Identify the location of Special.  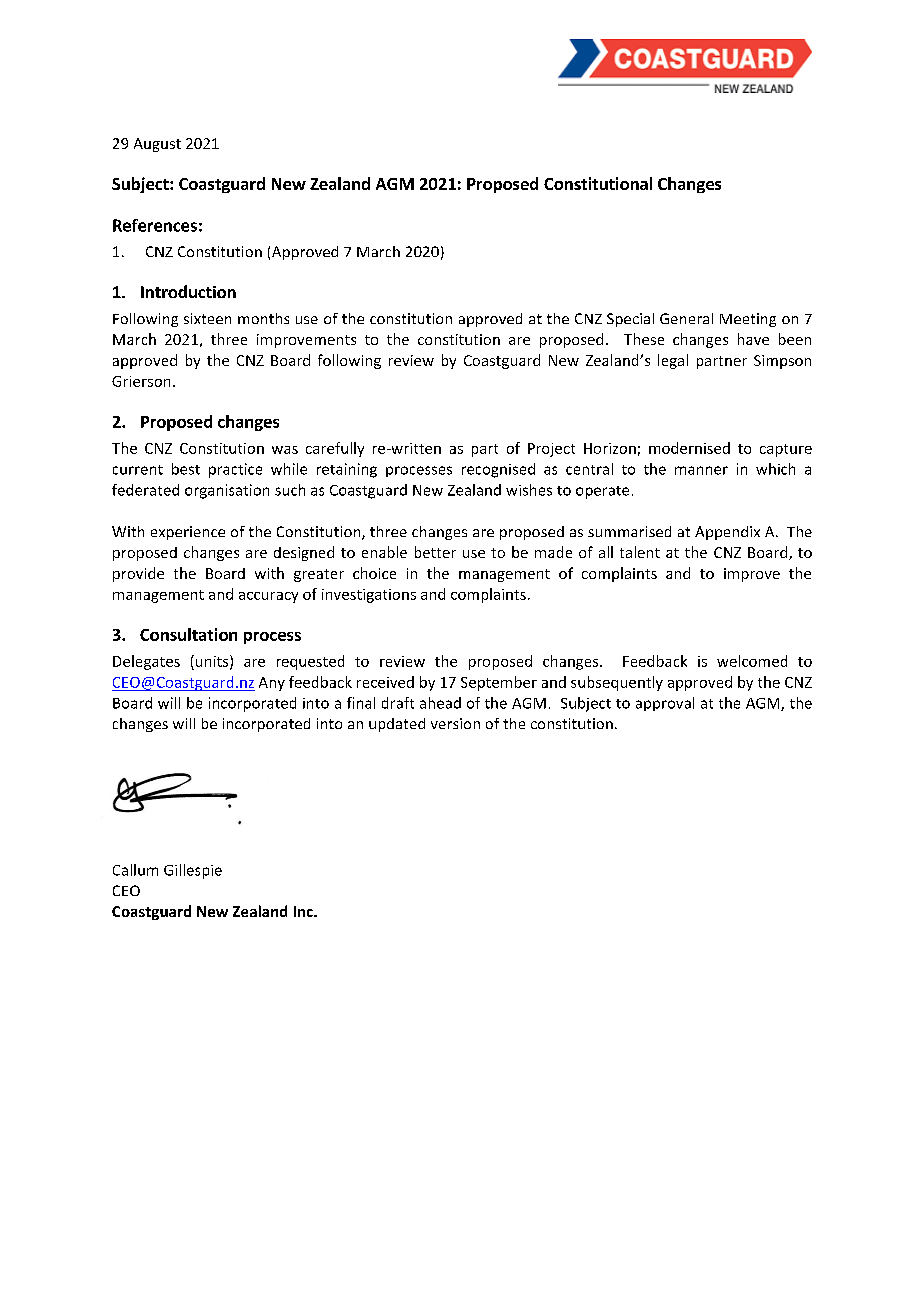
(630, 320).
